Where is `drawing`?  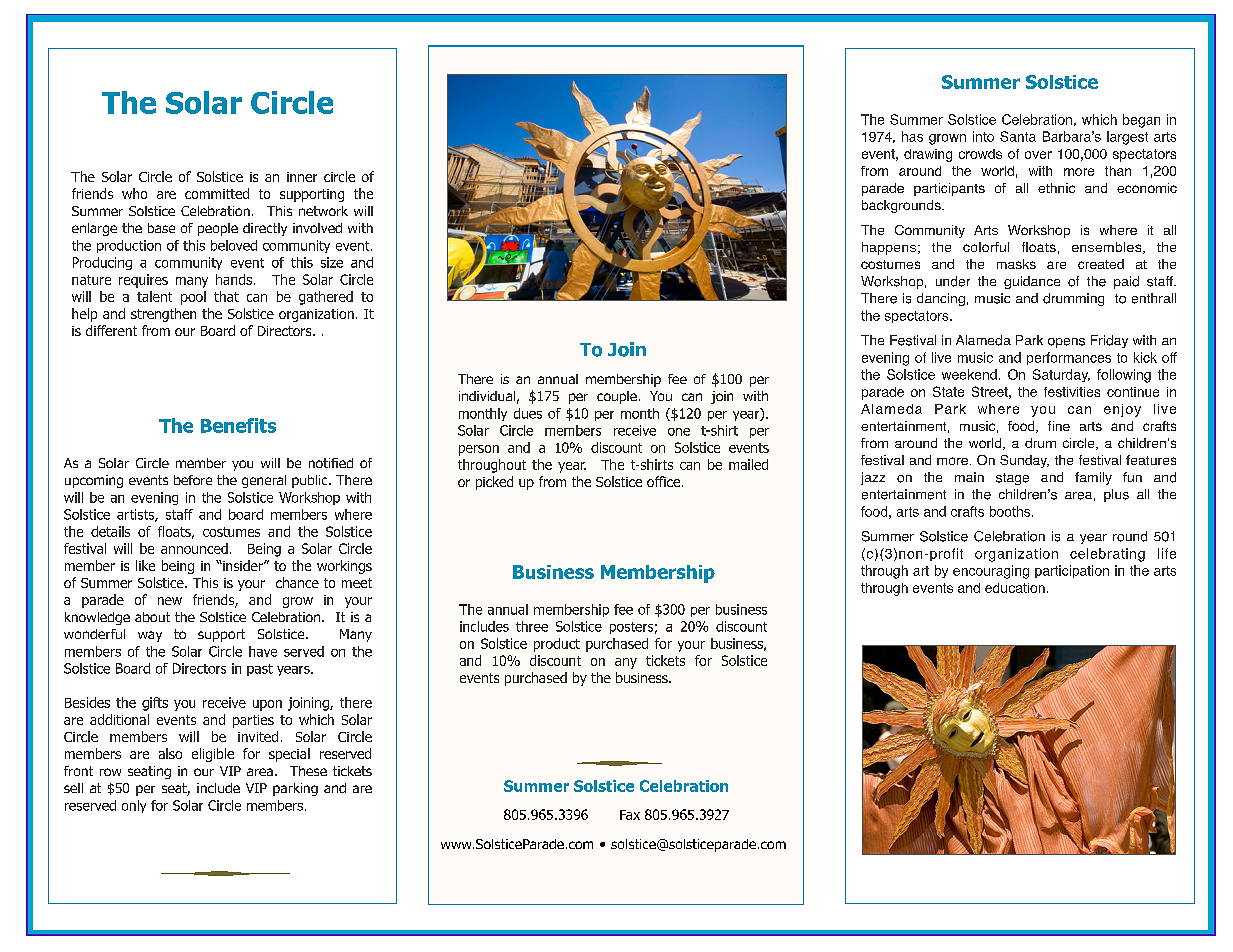 drawing is located at coordinates (928, 155).
